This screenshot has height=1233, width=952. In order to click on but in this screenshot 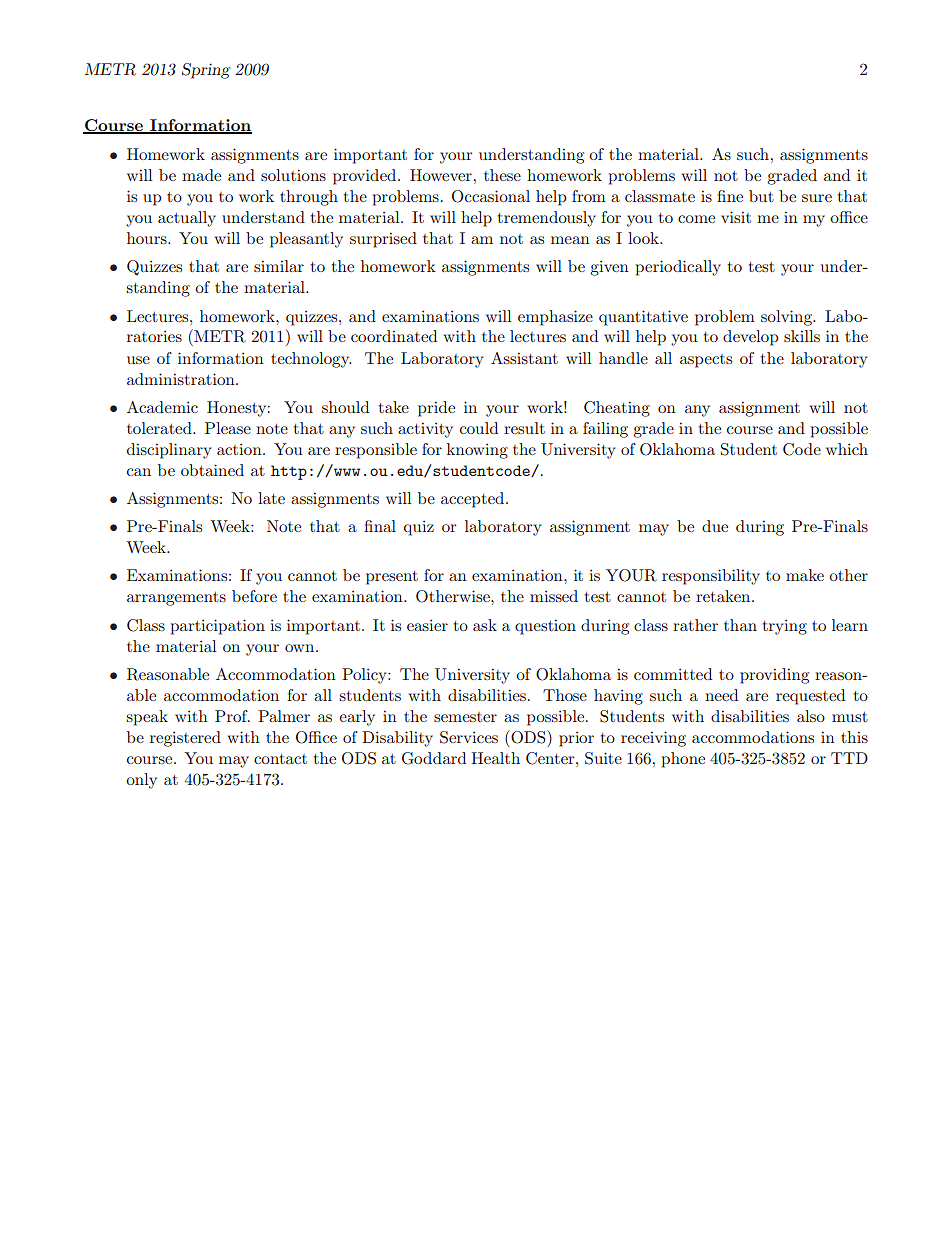, I will do `click(761, 196)`.
